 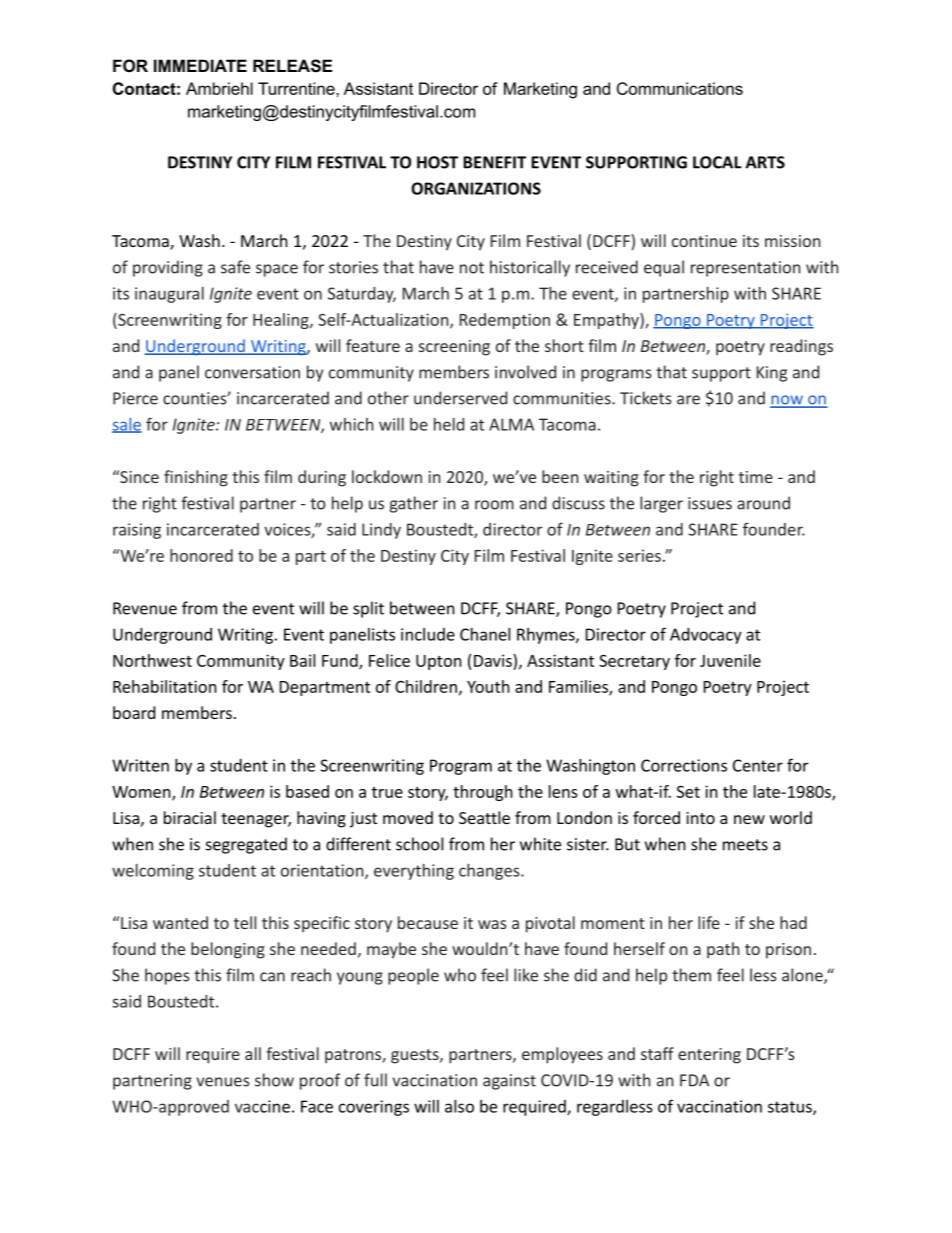 What do you see at coordinates (201, 555) in the screenshot?
I see `honored` at bounding box center [201, 555].
